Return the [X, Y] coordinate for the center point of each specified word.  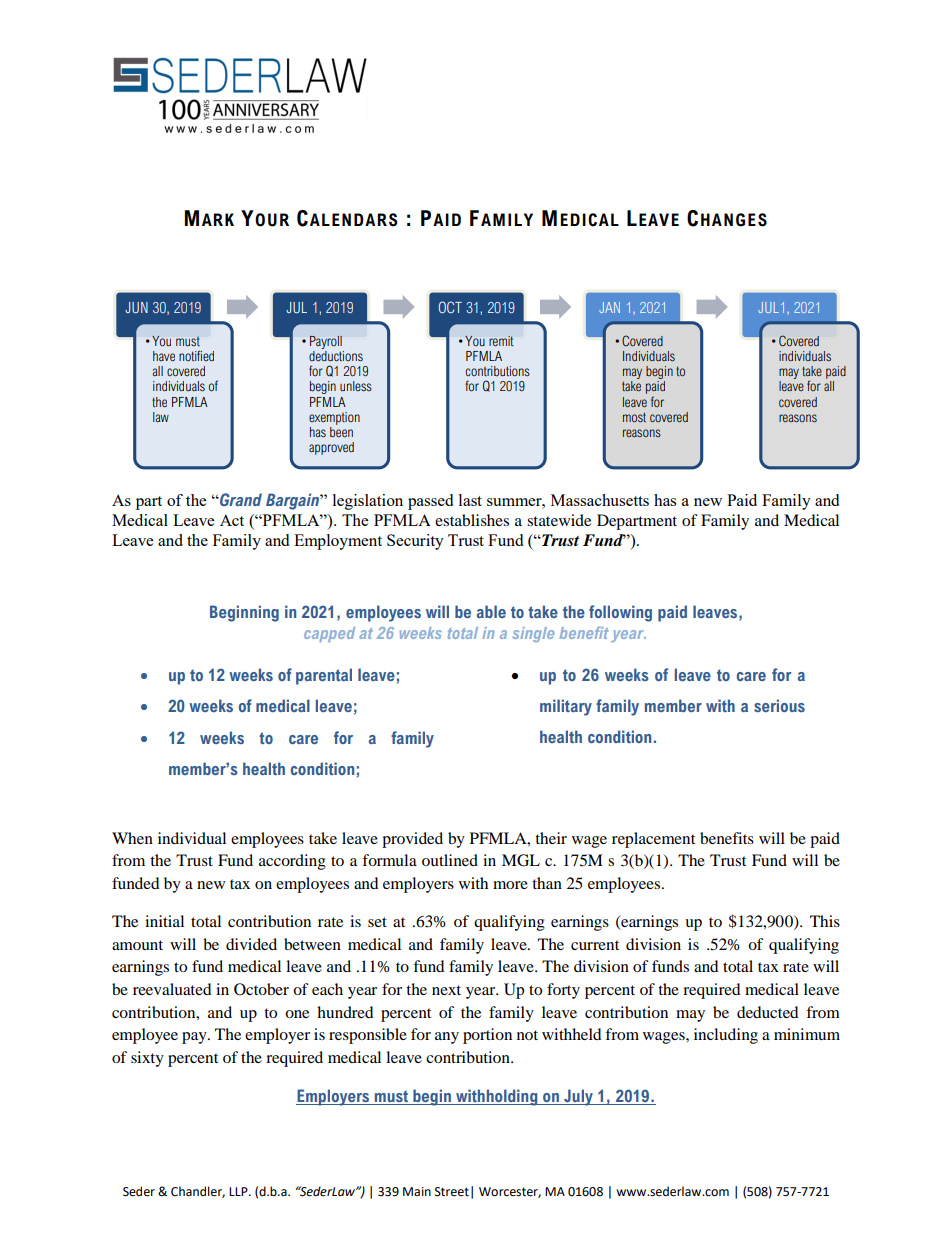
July [578, 1097]
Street [452, 1192]
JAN [609, 307]
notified [196, 355]
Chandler [198, 1192]
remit [501, 341]
